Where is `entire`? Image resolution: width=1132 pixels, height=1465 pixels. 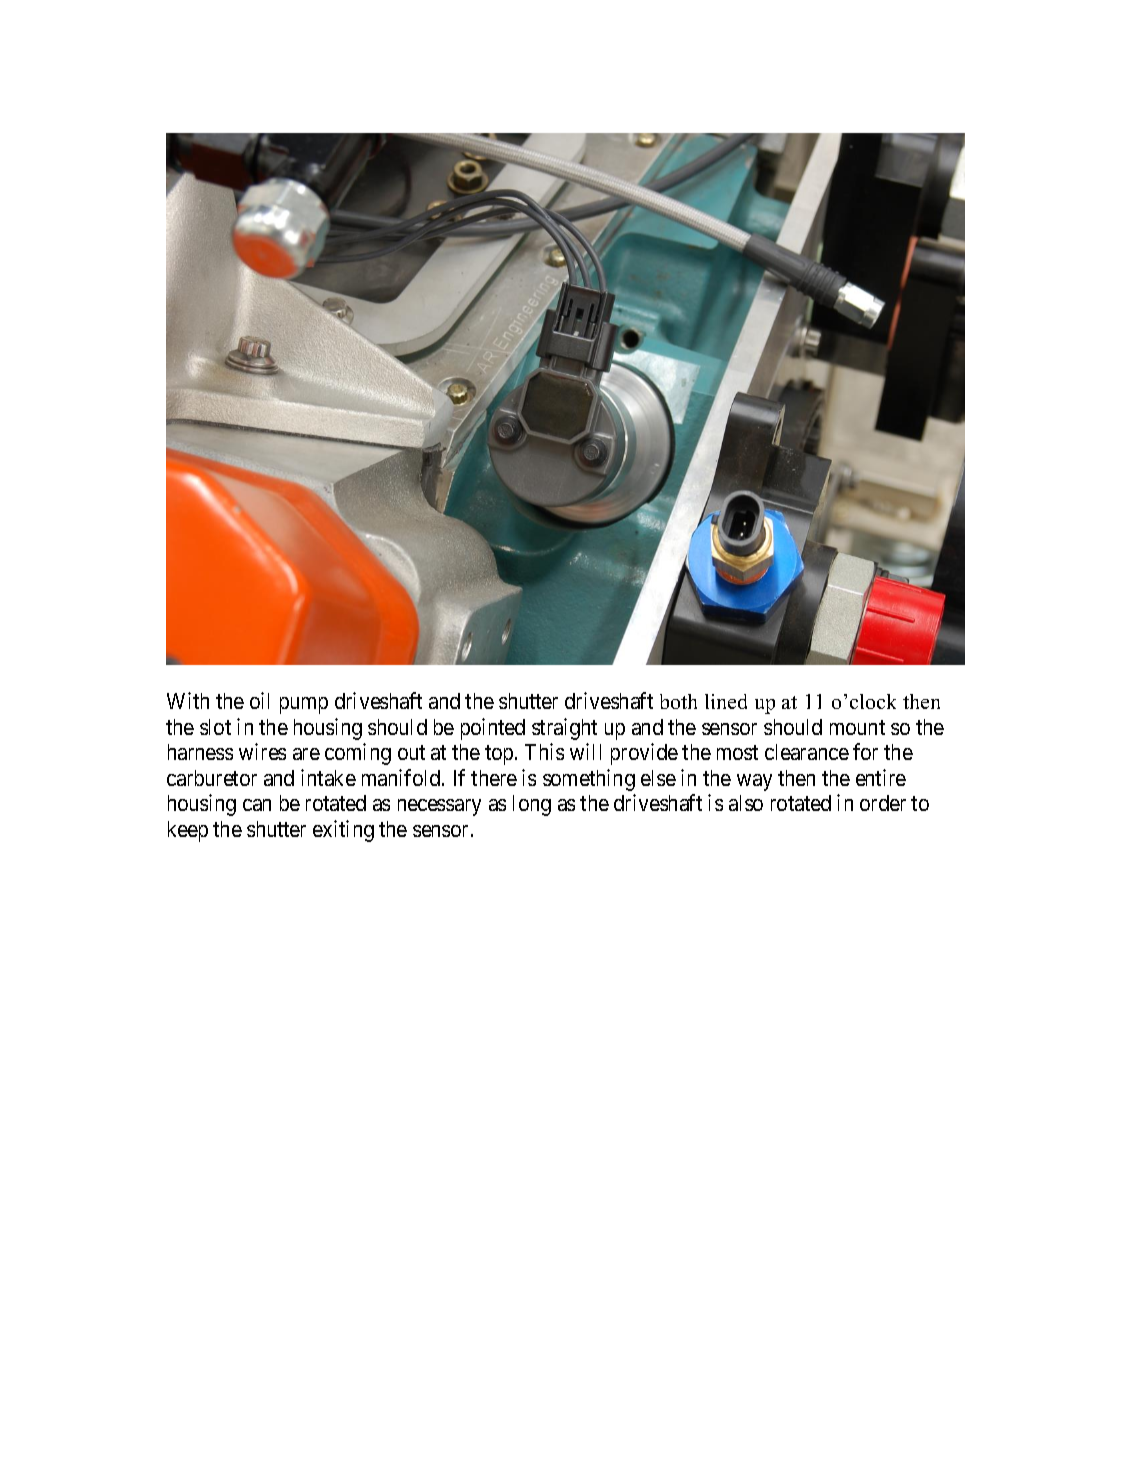 entire is located at coordinates (881, 777).
